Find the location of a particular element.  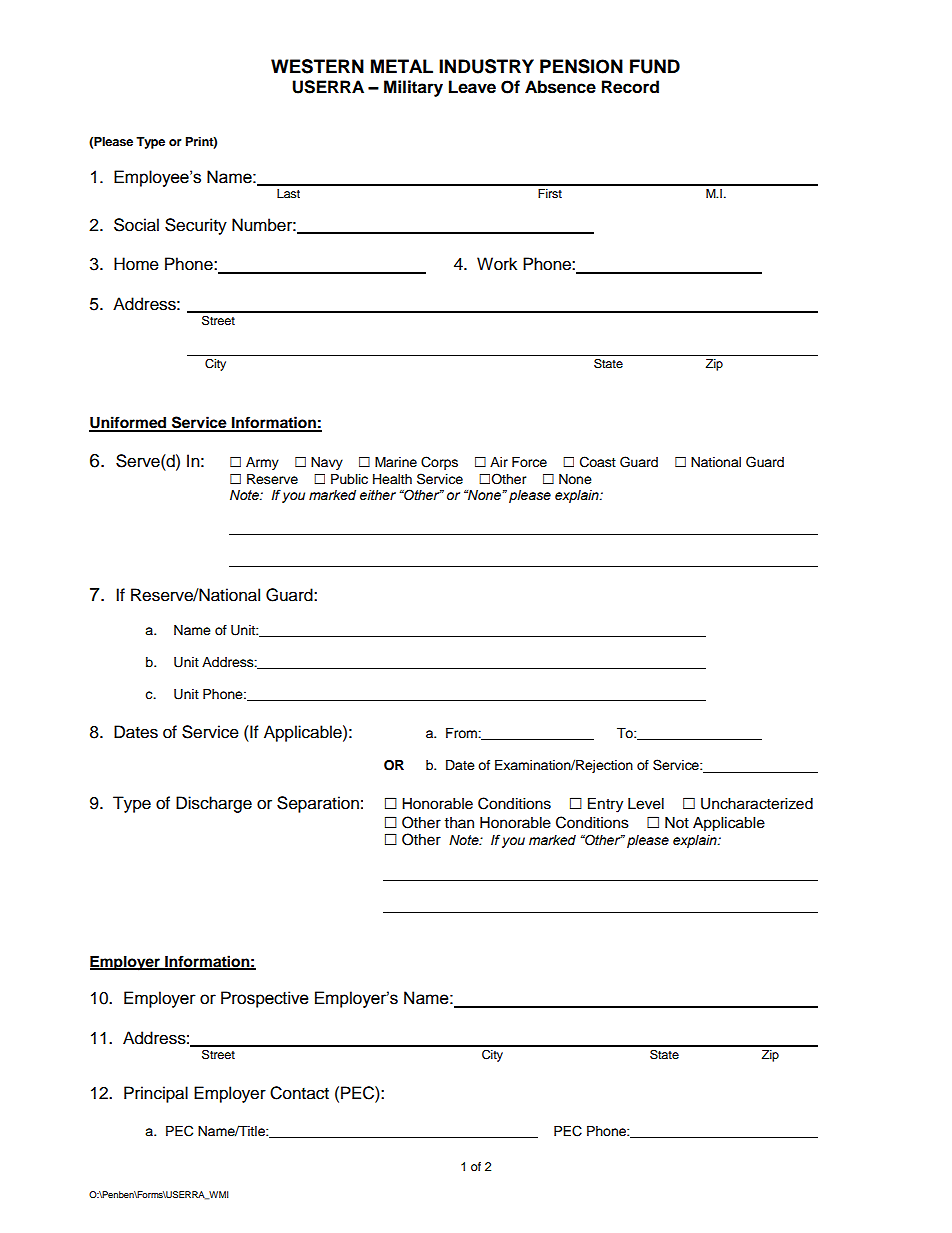

Military is located at coordinates (413, 88).
